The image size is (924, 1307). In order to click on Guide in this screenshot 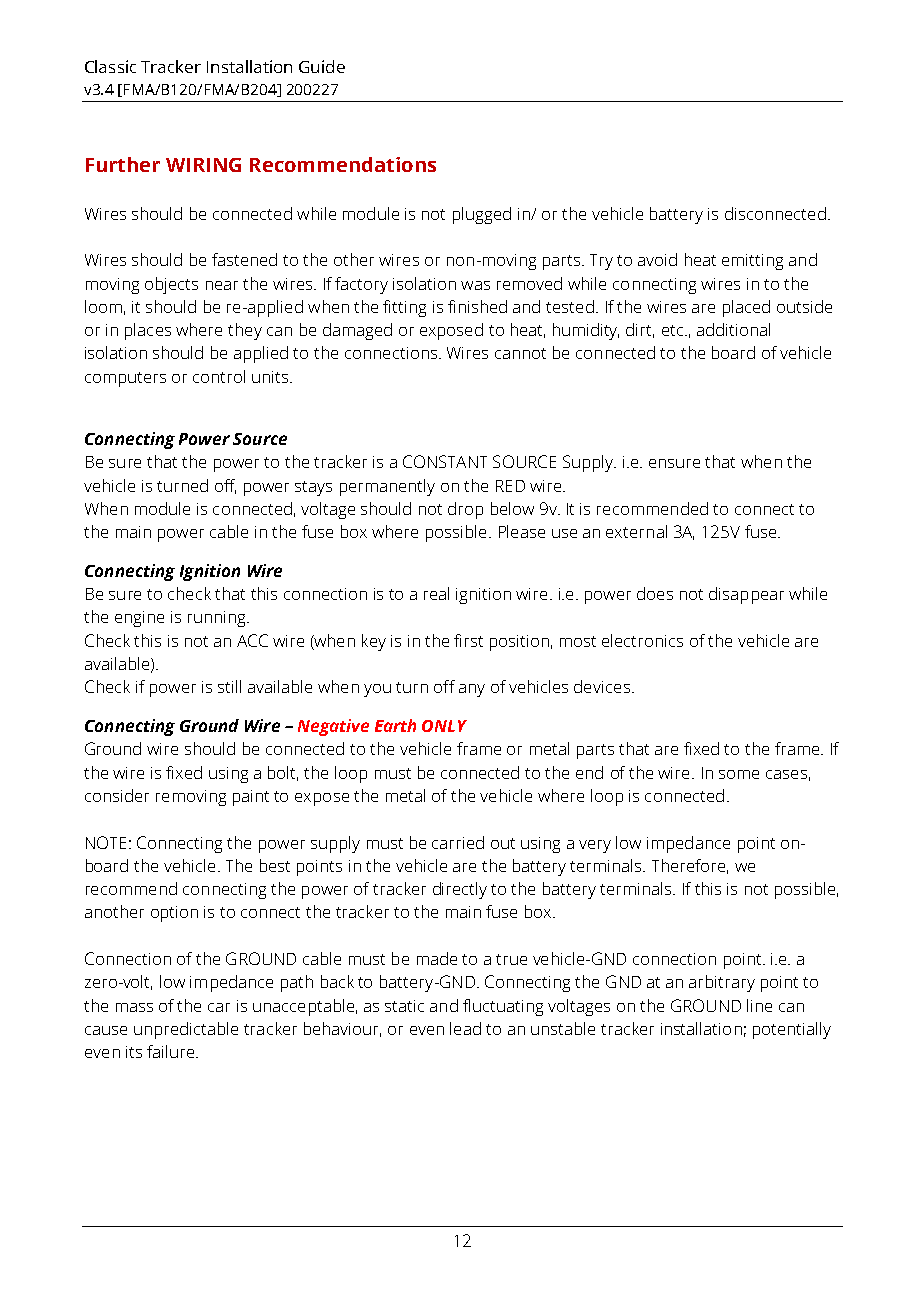, I will do `click(322, 66)`.
